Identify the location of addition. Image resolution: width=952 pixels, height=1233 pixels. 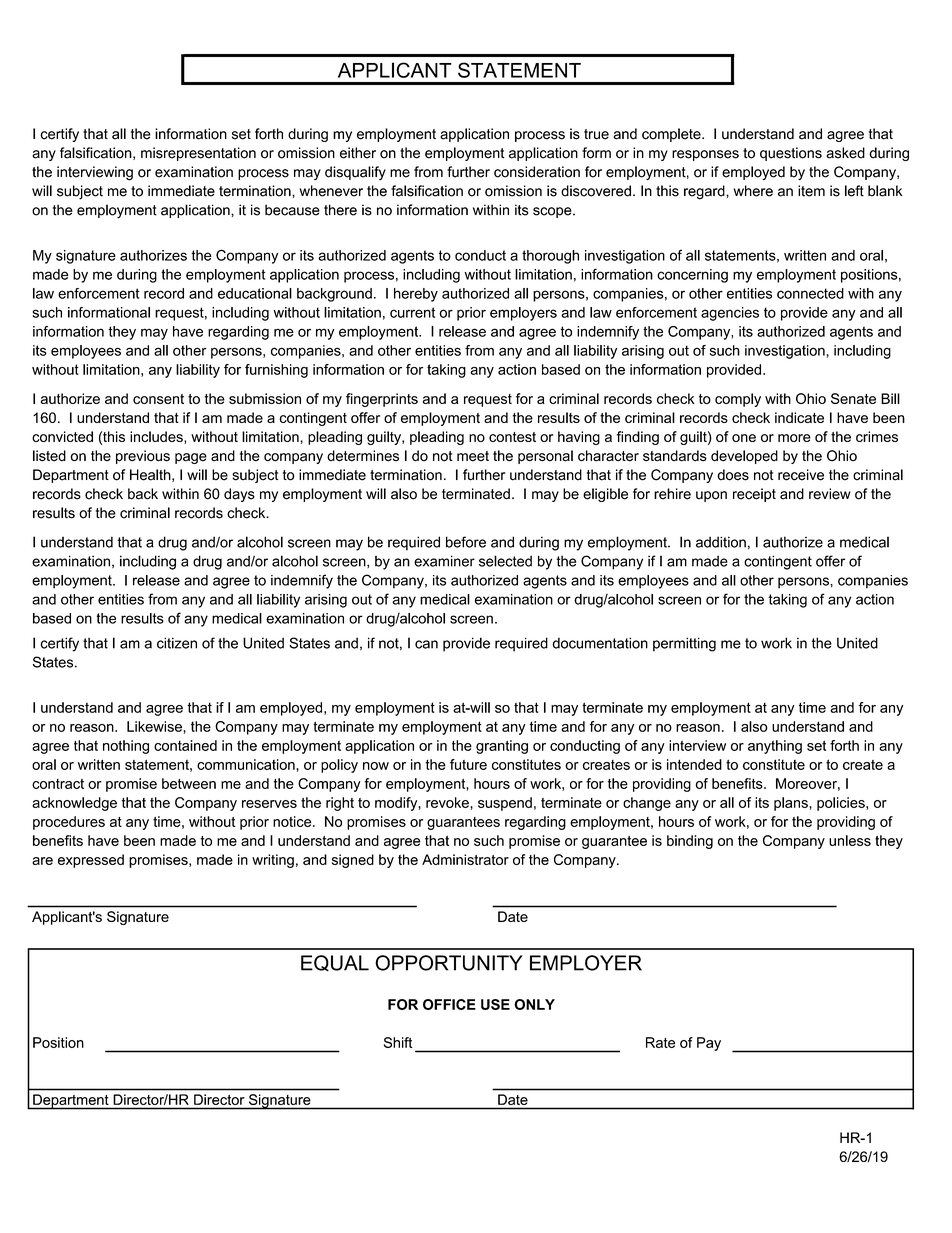
(721, 542).
